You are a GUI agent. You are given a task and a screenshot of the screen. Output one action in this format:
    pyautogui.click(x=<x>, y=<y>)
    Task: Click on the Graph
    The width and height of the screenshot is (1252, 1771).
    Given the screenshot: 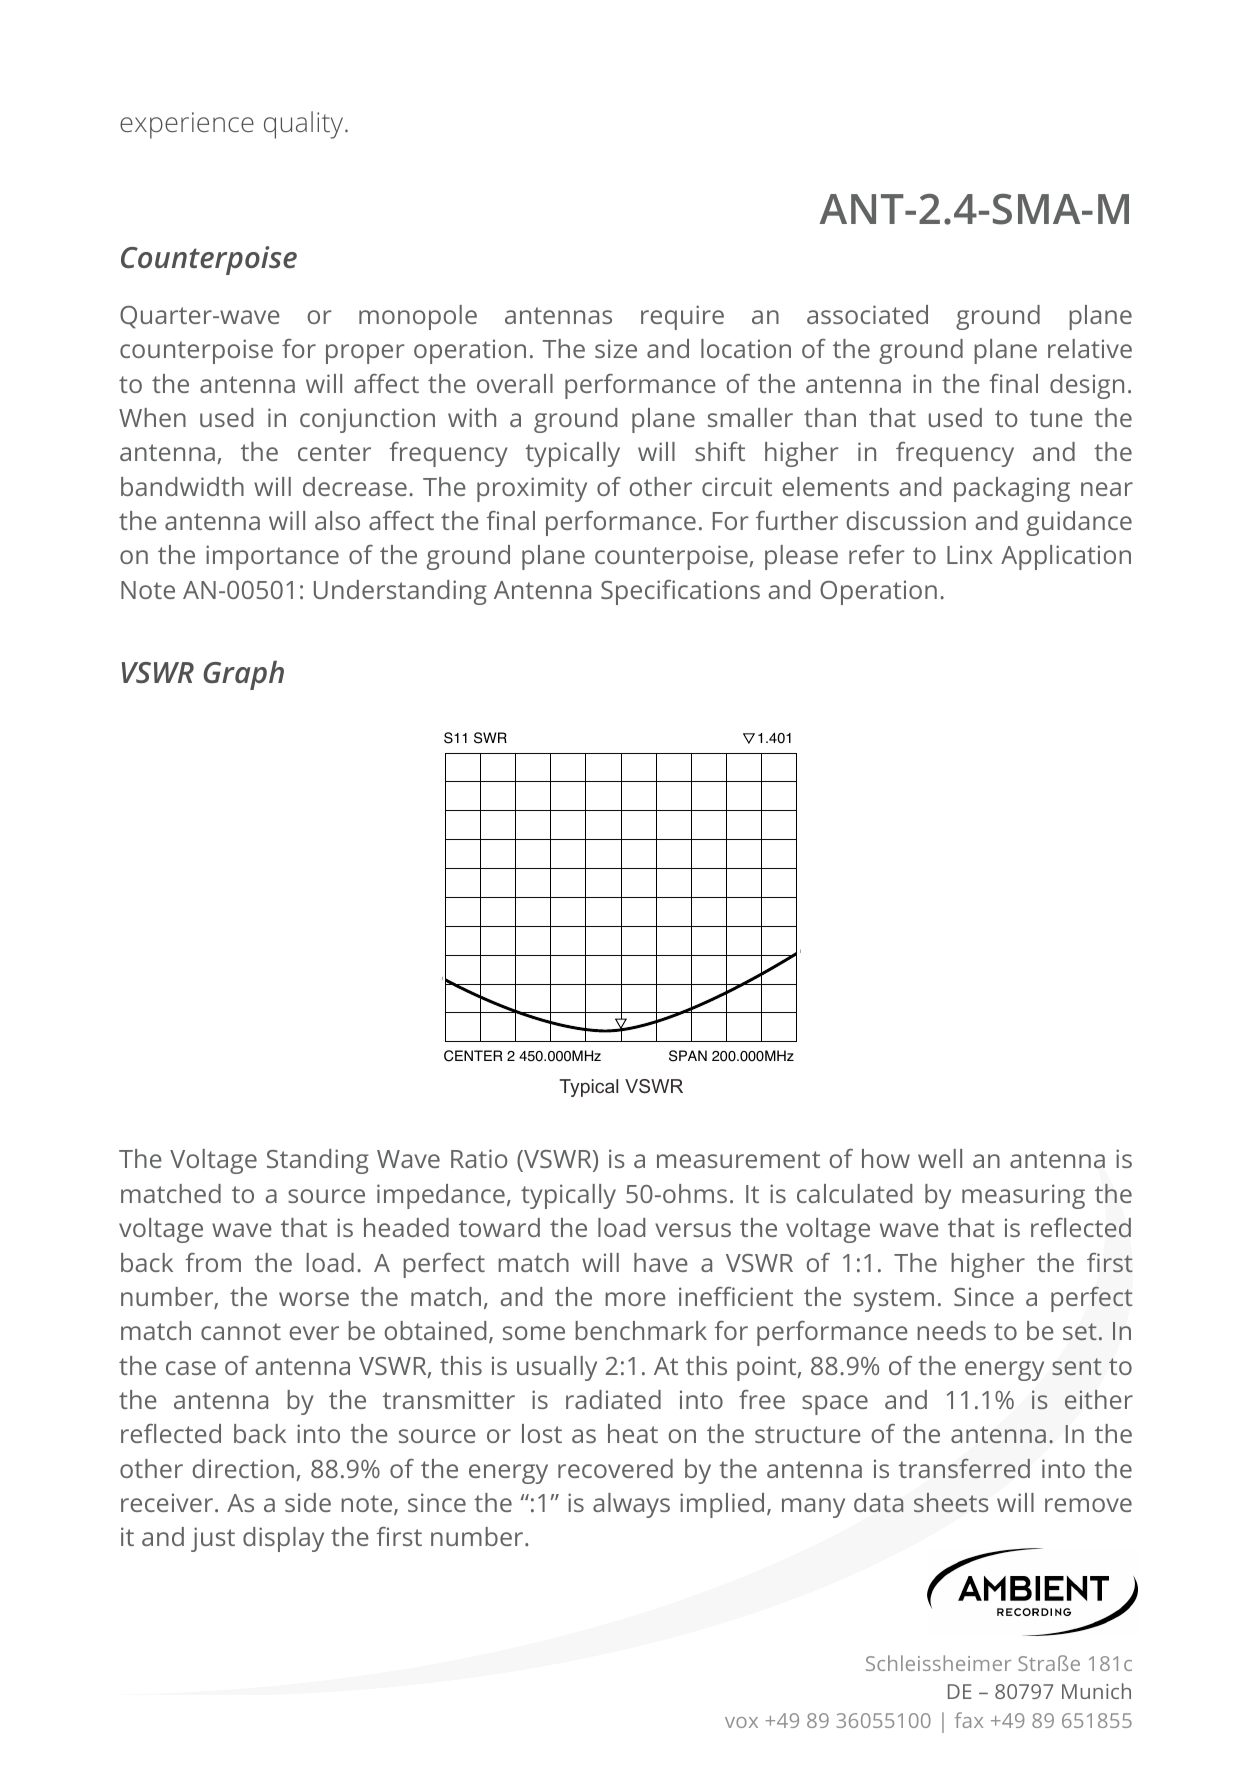 What is the action you would take?
    pyautogui.click(x=243, y=675)
